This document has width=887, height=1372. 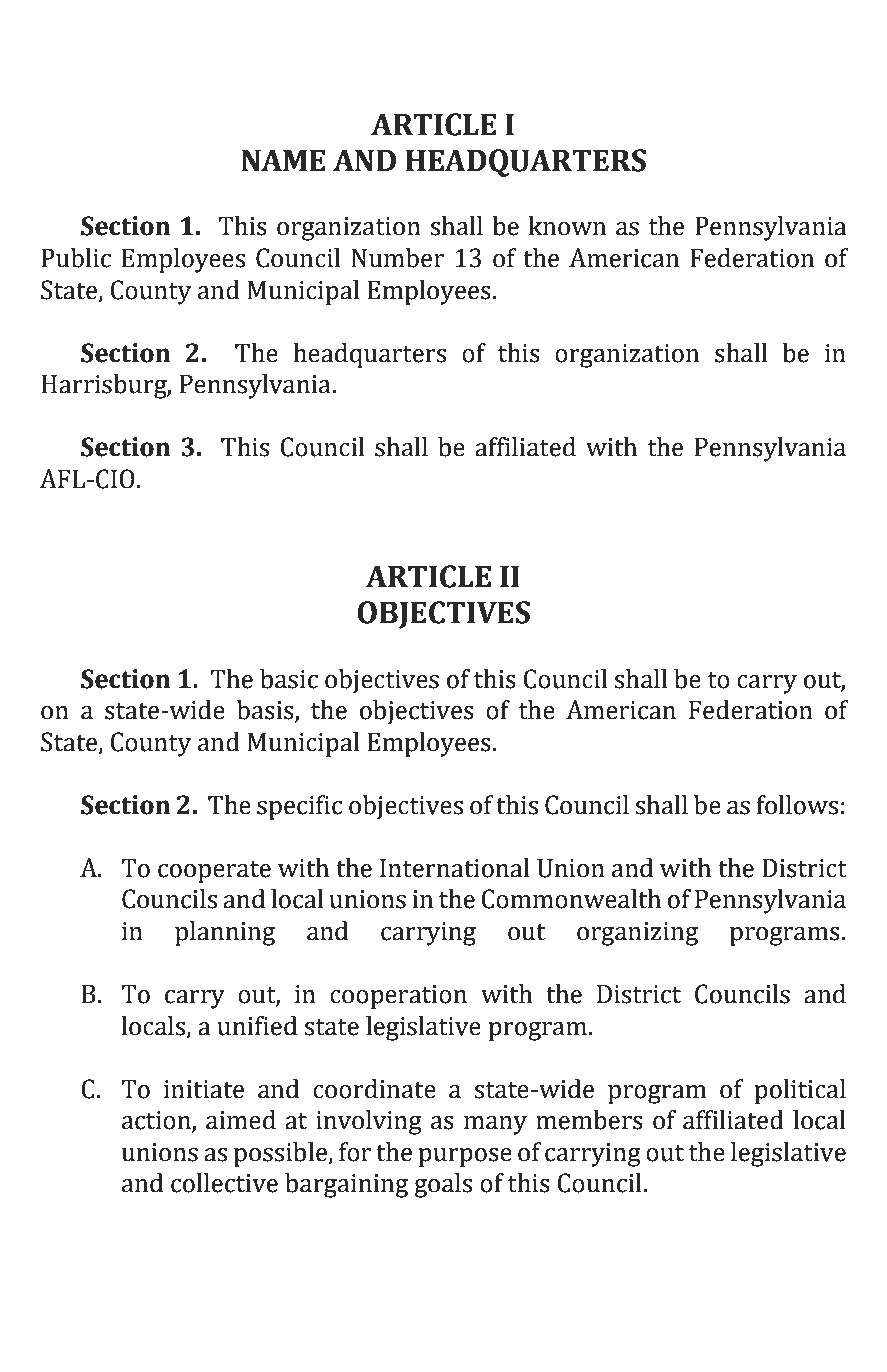 I want to click on Number, so click(x=397, y=258).
